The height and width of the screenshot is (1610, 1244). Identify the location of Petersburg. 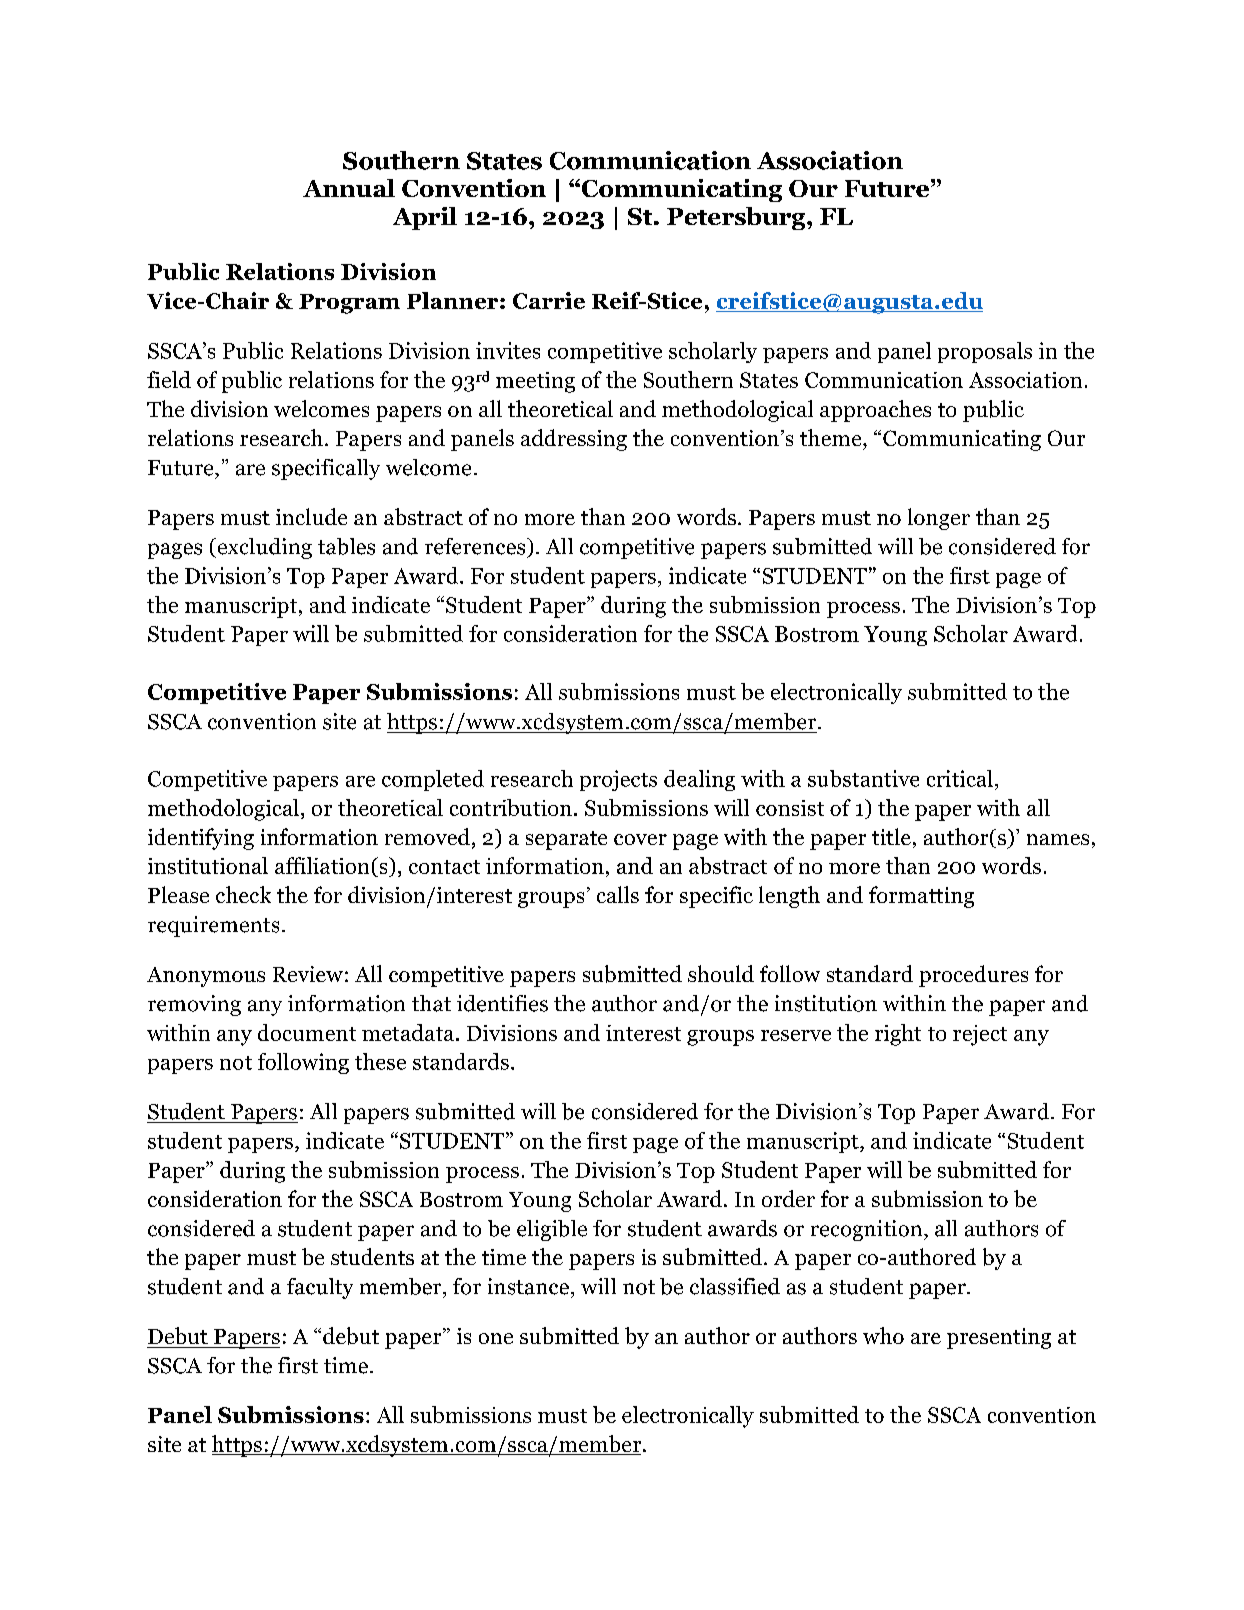
(737, 218).
